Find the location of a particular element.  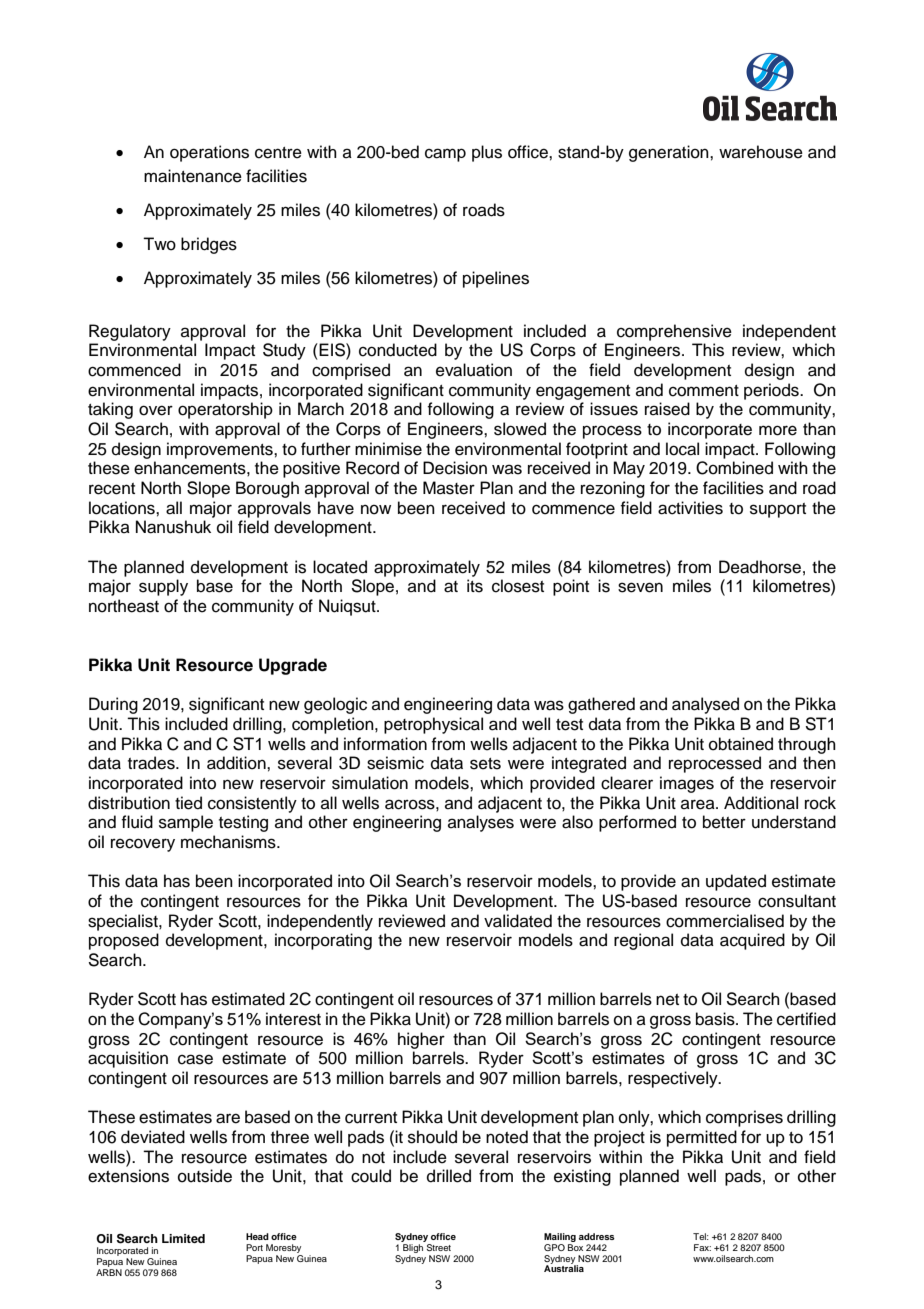

Street is located at coordinates (438, 1246).
